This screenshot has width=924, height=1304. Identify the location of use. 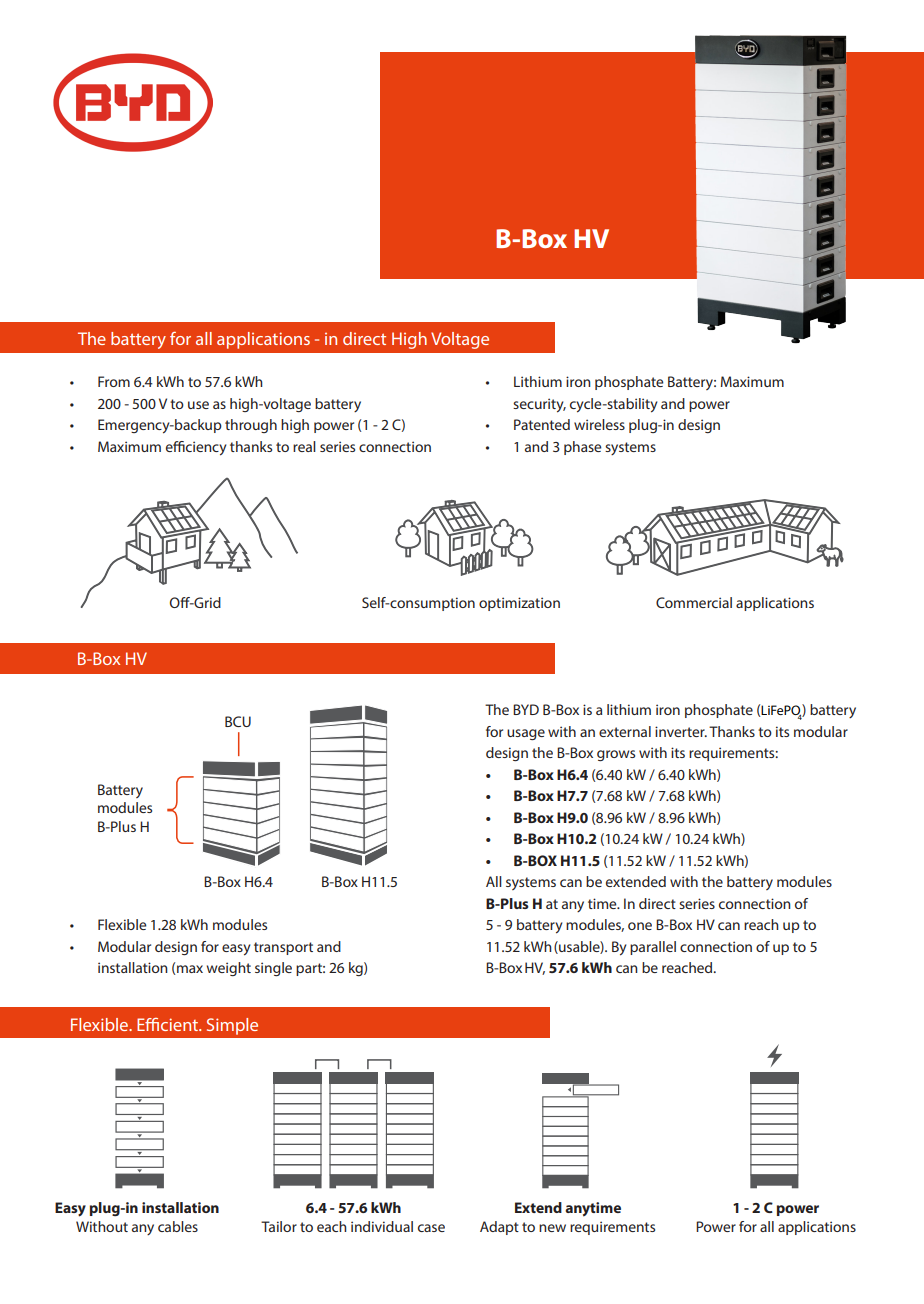
(198, 405).
